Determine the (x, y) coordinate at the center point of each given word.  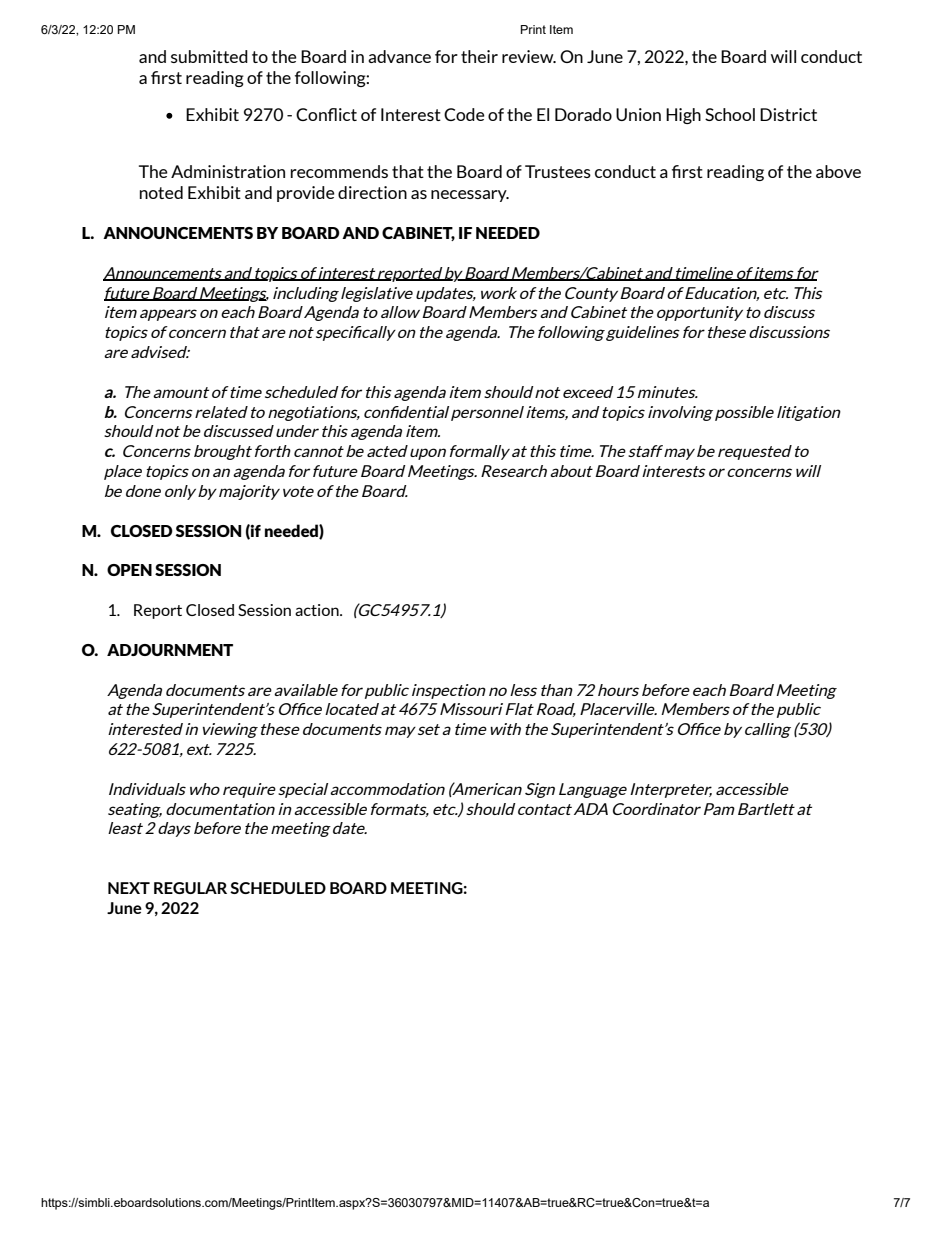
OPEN (129, 570)
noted (161, 192)
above (838, 171)
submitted (209, 56)
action (318, 610)
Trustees (558, 171)
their (479, 56)
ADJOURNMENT (170, 650)
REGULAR (190, 888)
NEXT (129, 888)
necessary (470, 196)
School (730, 114)
